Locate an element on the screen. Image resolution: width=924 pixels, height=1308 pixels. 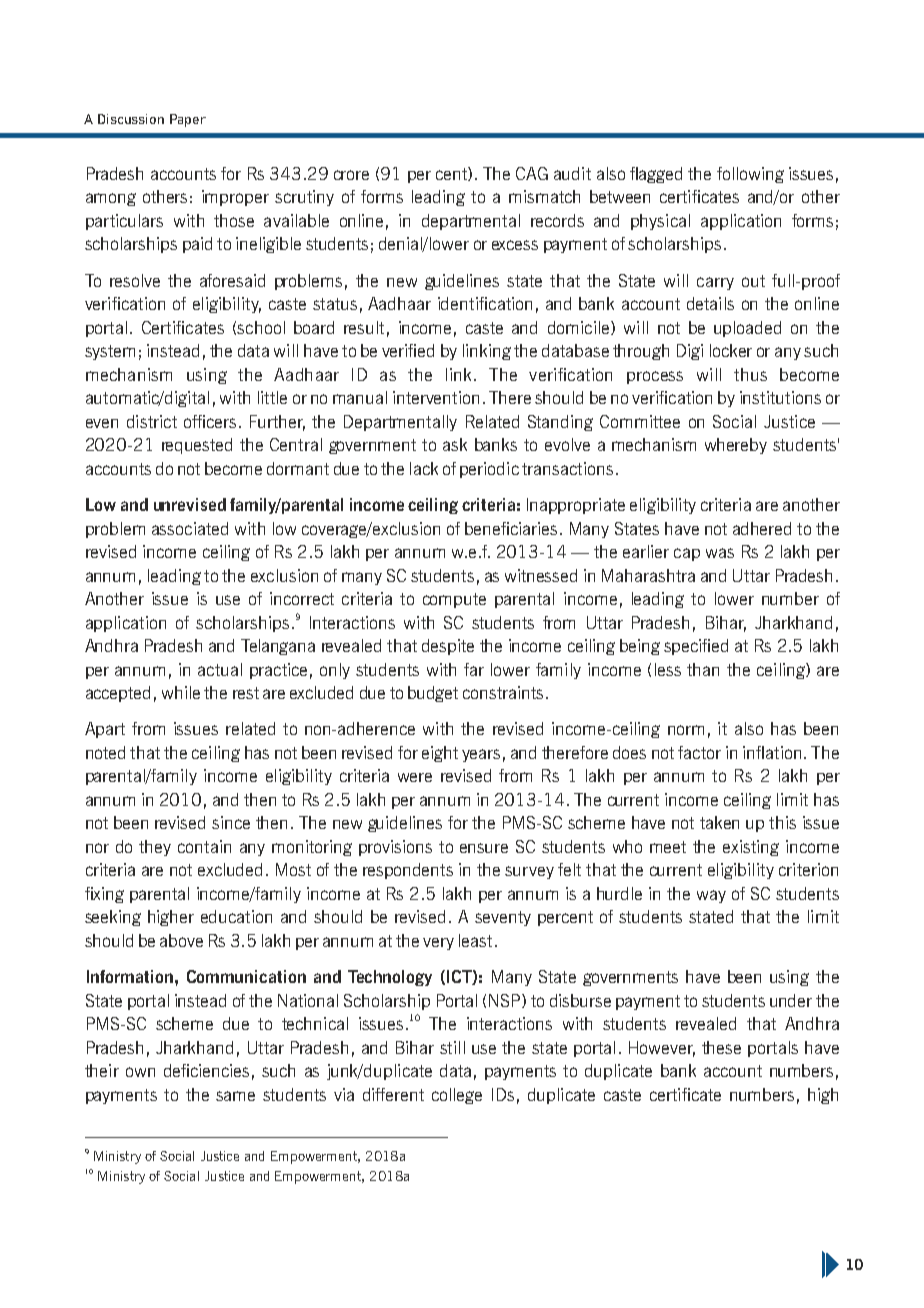
following is located at coordinates (750, 175).
